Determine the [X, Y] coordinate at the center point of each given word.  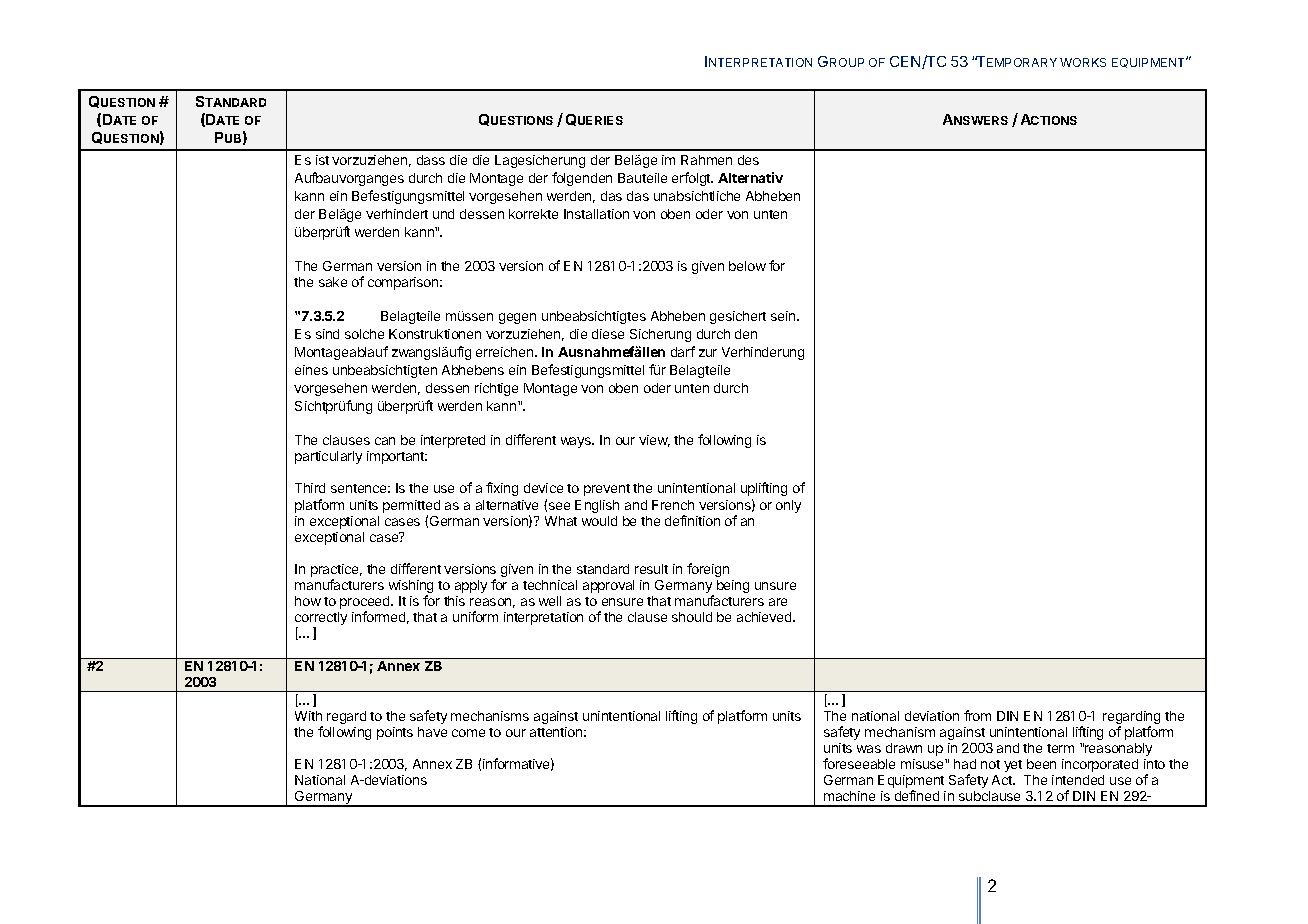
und [443, 214]
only [788, 506]
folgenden [582, 179]
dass [431, 160]
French [673, 505]
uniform [475, 616]
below [747, 266]
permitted [411, 508]
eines [311, 370]
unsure [775, 586]
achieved [765, 617]
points [395, 733]
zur [708, 353]
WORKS [1083, 62]
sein [784, 316]
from [977, 715]
